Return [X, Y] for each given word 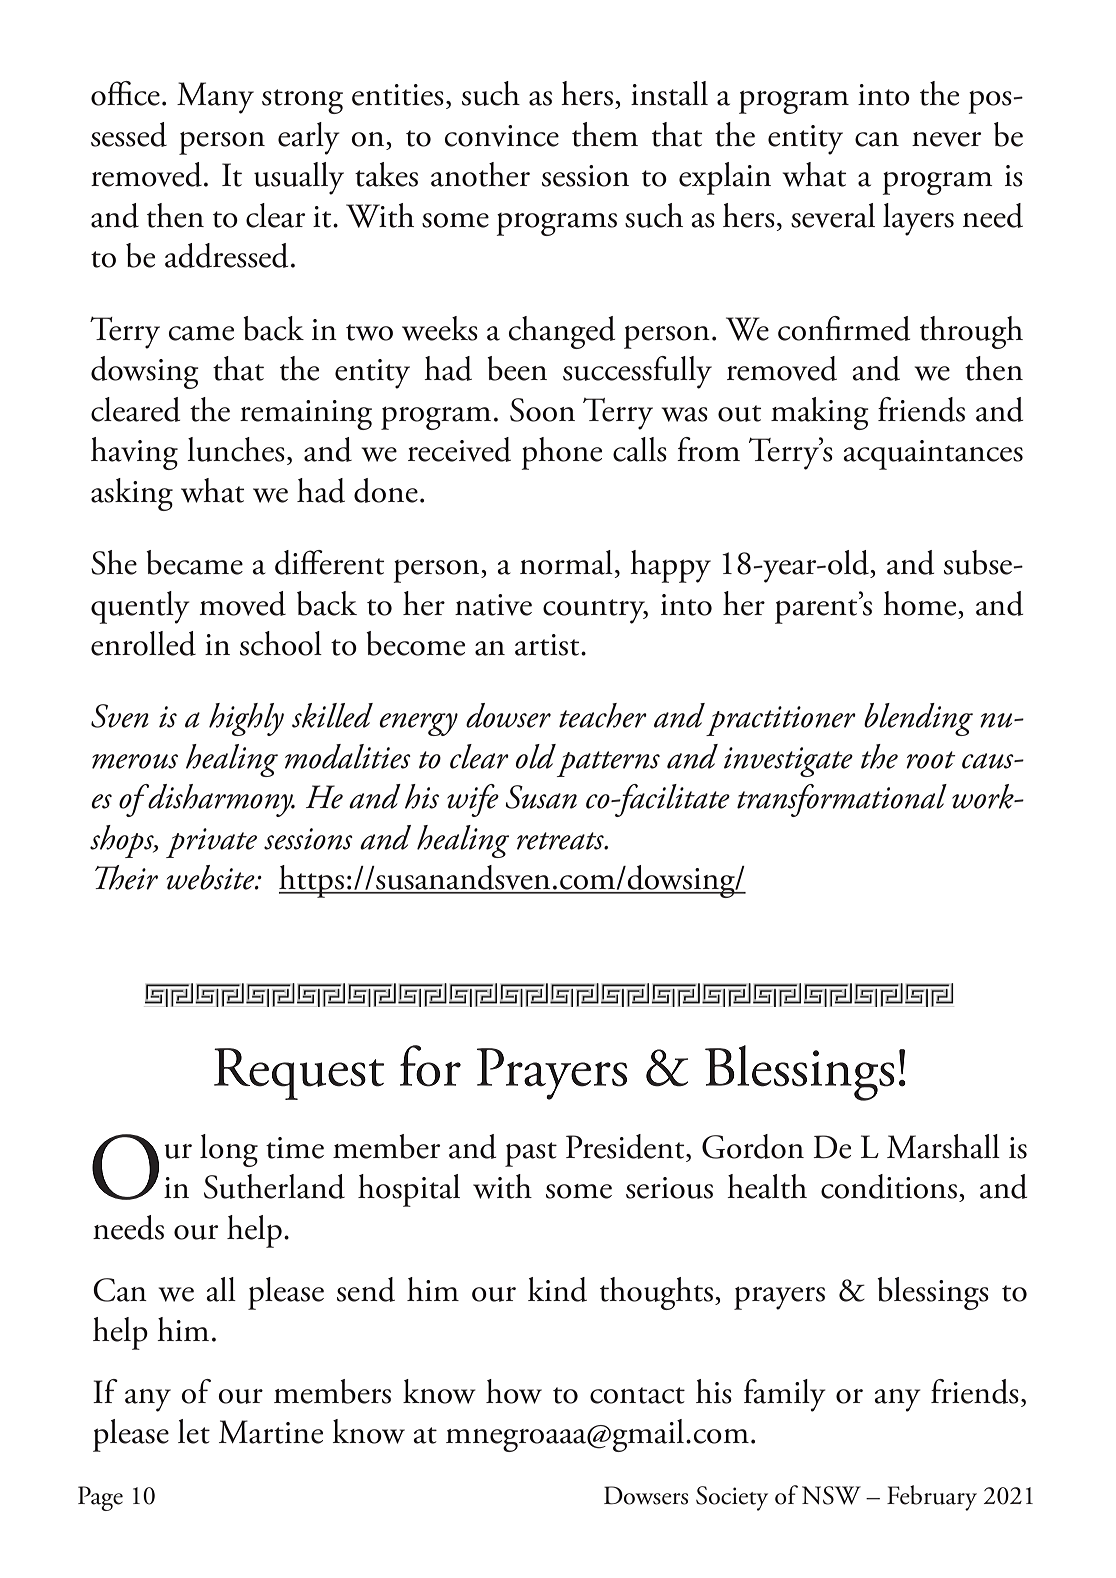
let [194, 1431]
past [531, 1154]
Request [299, 1074]
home [921, 603]
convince [502, 136]
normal [566, 562]
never [946, 139]
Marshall [943, 1146]
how [514, 1391]
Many [215, 98]
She [114, 562]
